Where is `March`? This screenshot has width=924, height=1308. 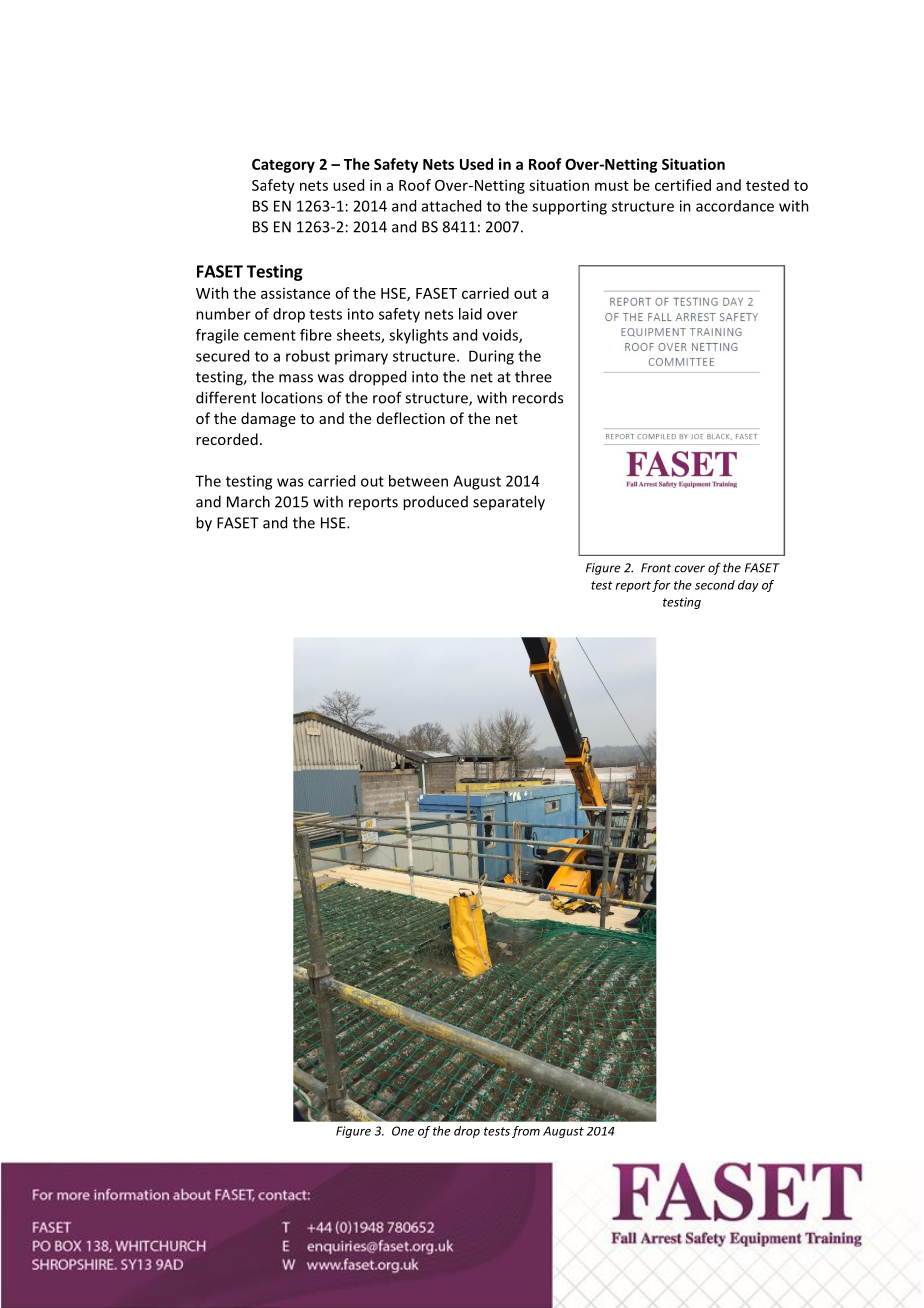 March is located at coordinates (248, 501).
